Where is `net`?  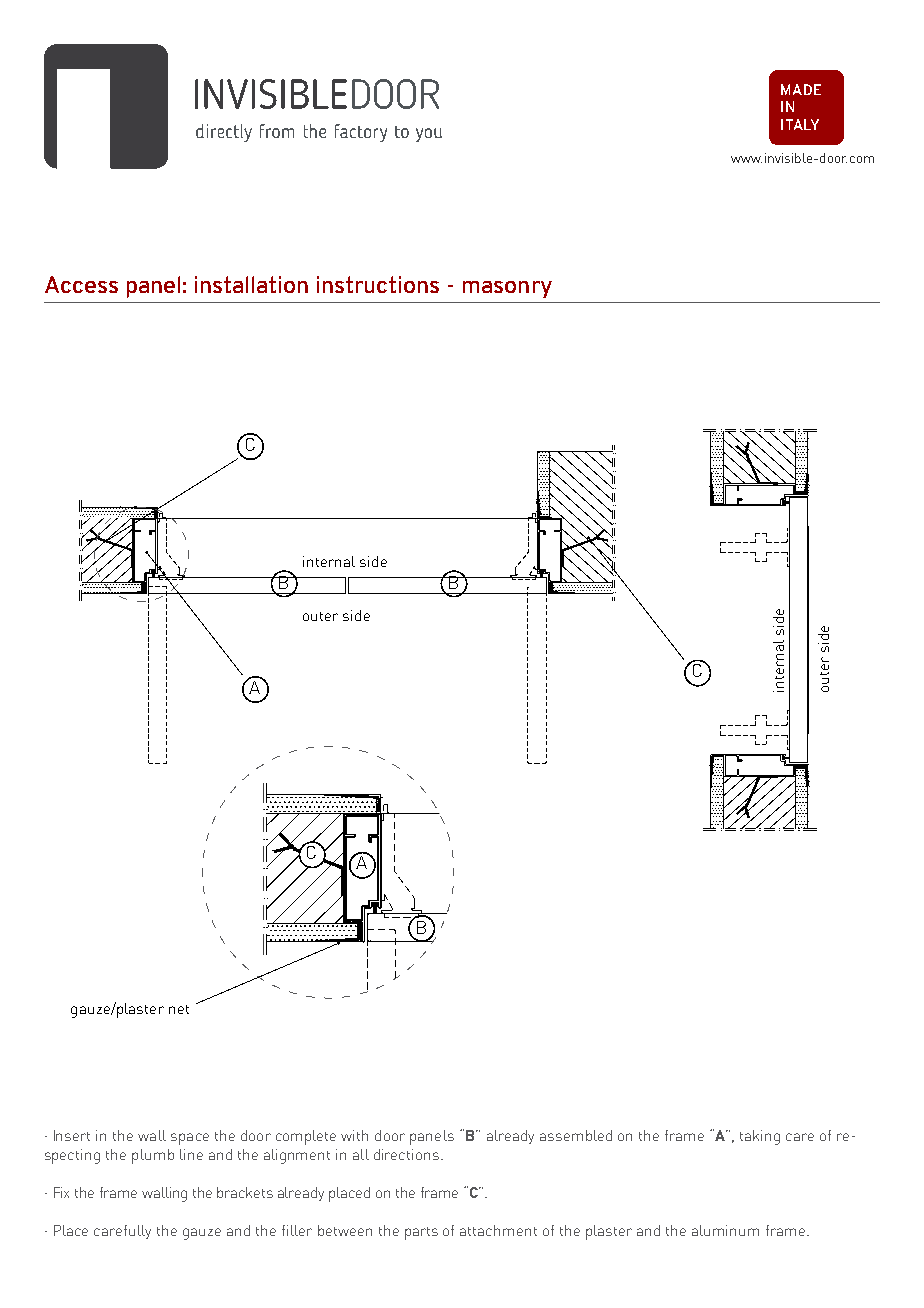
net is located at coordinates (179, 1009).
